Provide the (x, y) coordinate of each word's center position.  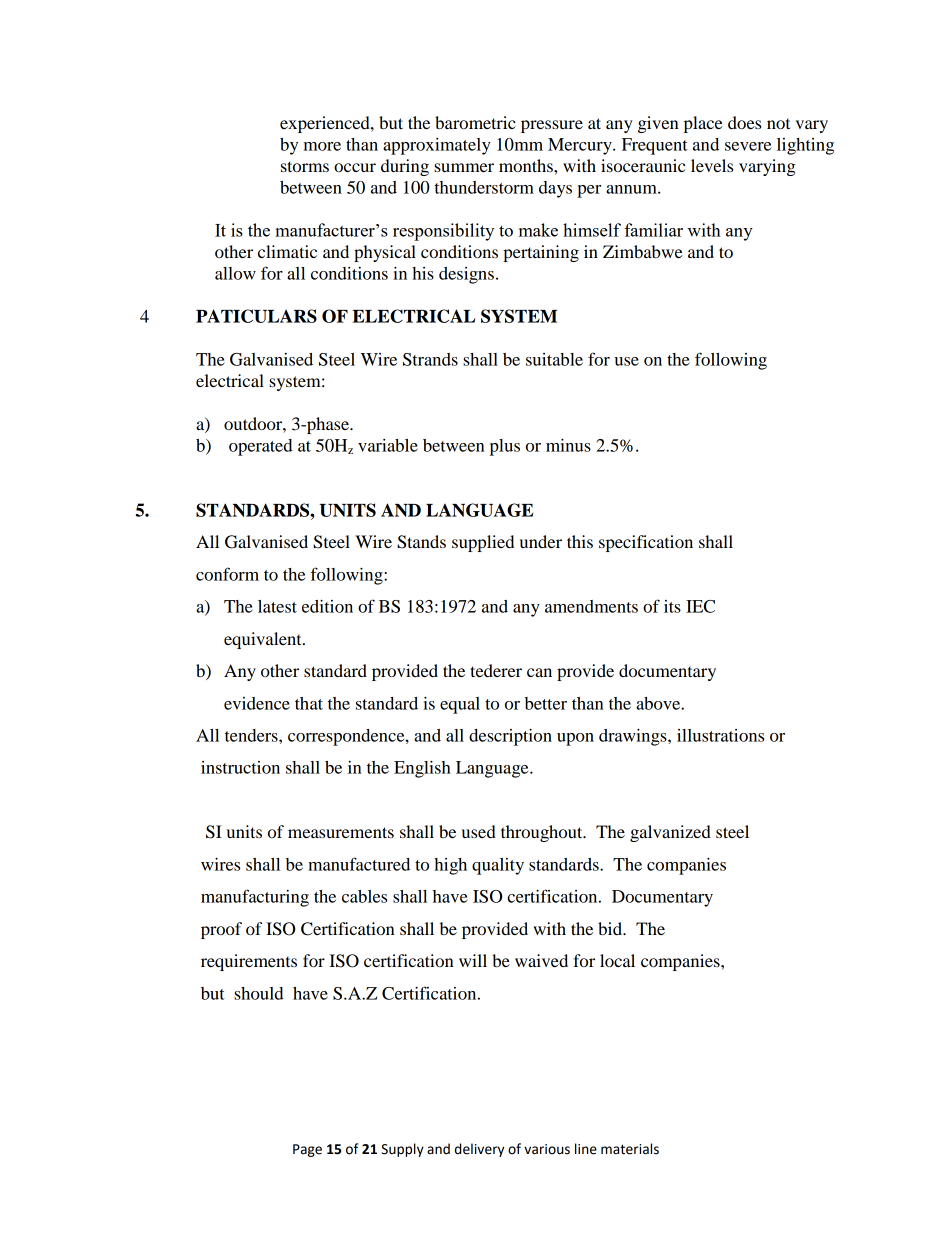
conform (227, 574)
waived (541, 960)
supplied (483, 543)
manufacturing (255, 898)
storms (305, 166)
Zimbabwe (643, 251)
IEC (700, 606)
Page (307, 1150)
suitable (554, 359)
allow (235, 273)
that (309, 703)
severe (748, 146)
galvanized (670, 833)
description (510, 737)
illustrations (720, 735)
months (527, 165)
